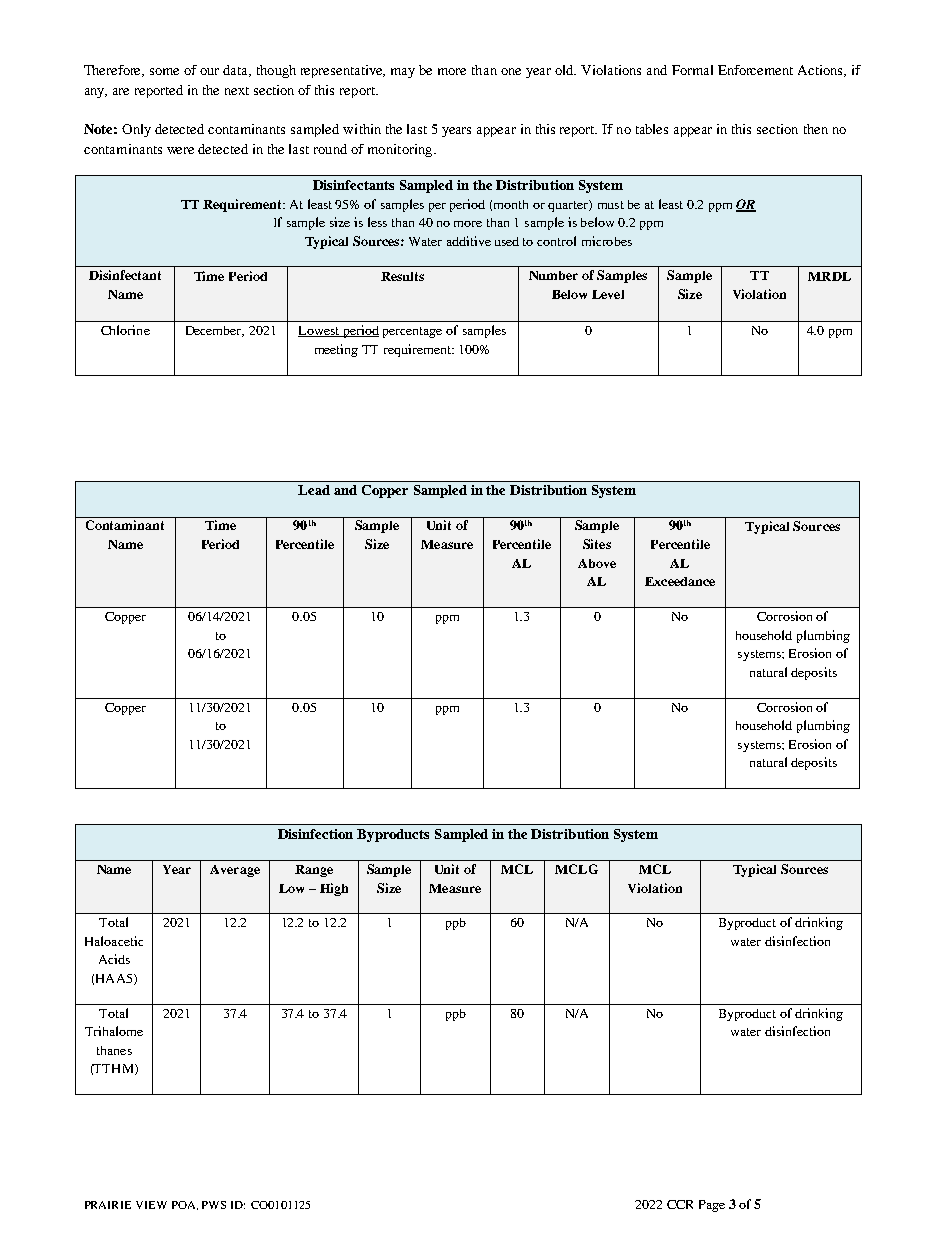  I want to click on PWS, so click(214, 1205).
